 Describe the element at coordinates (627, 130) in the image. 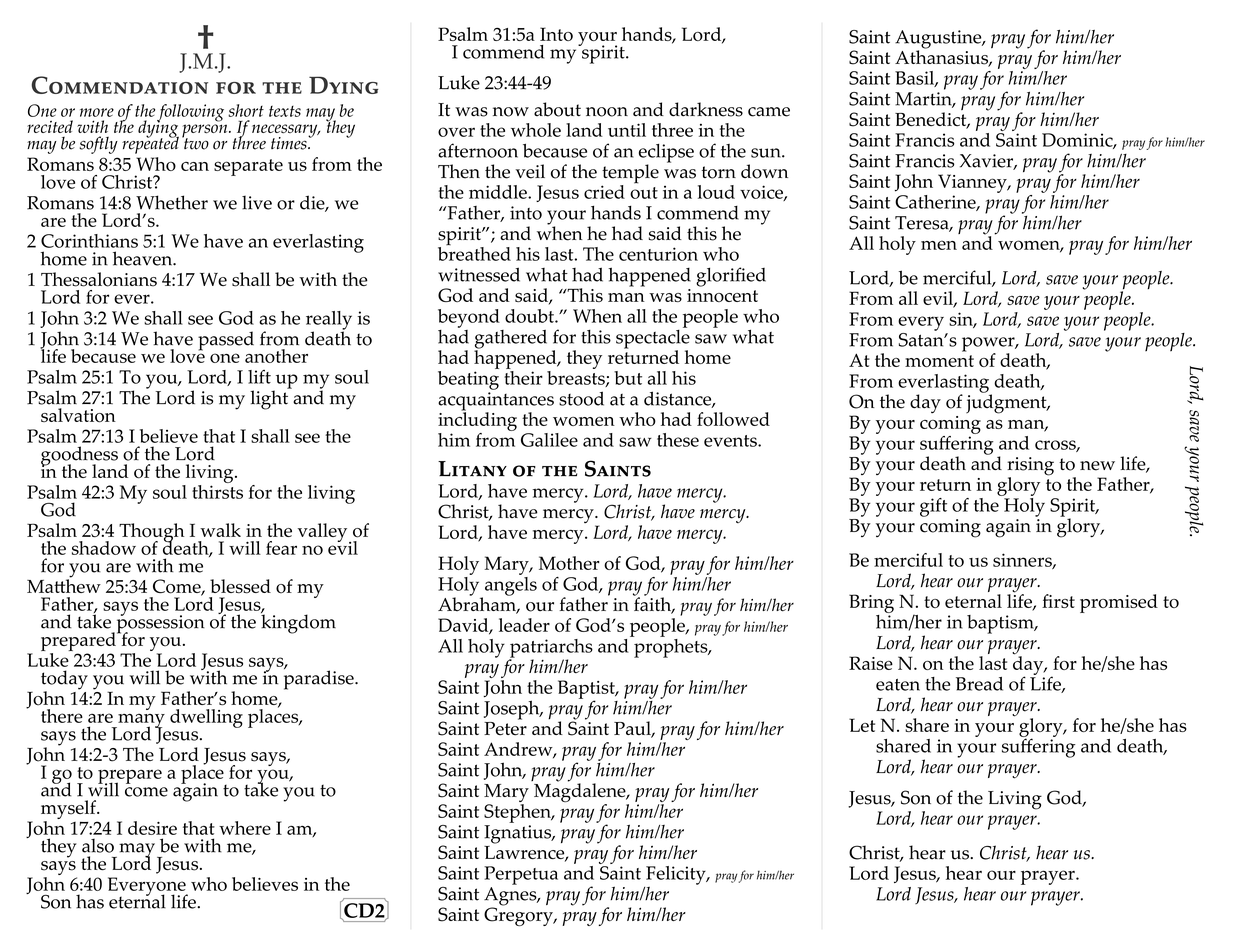

I see `until` at that location.
